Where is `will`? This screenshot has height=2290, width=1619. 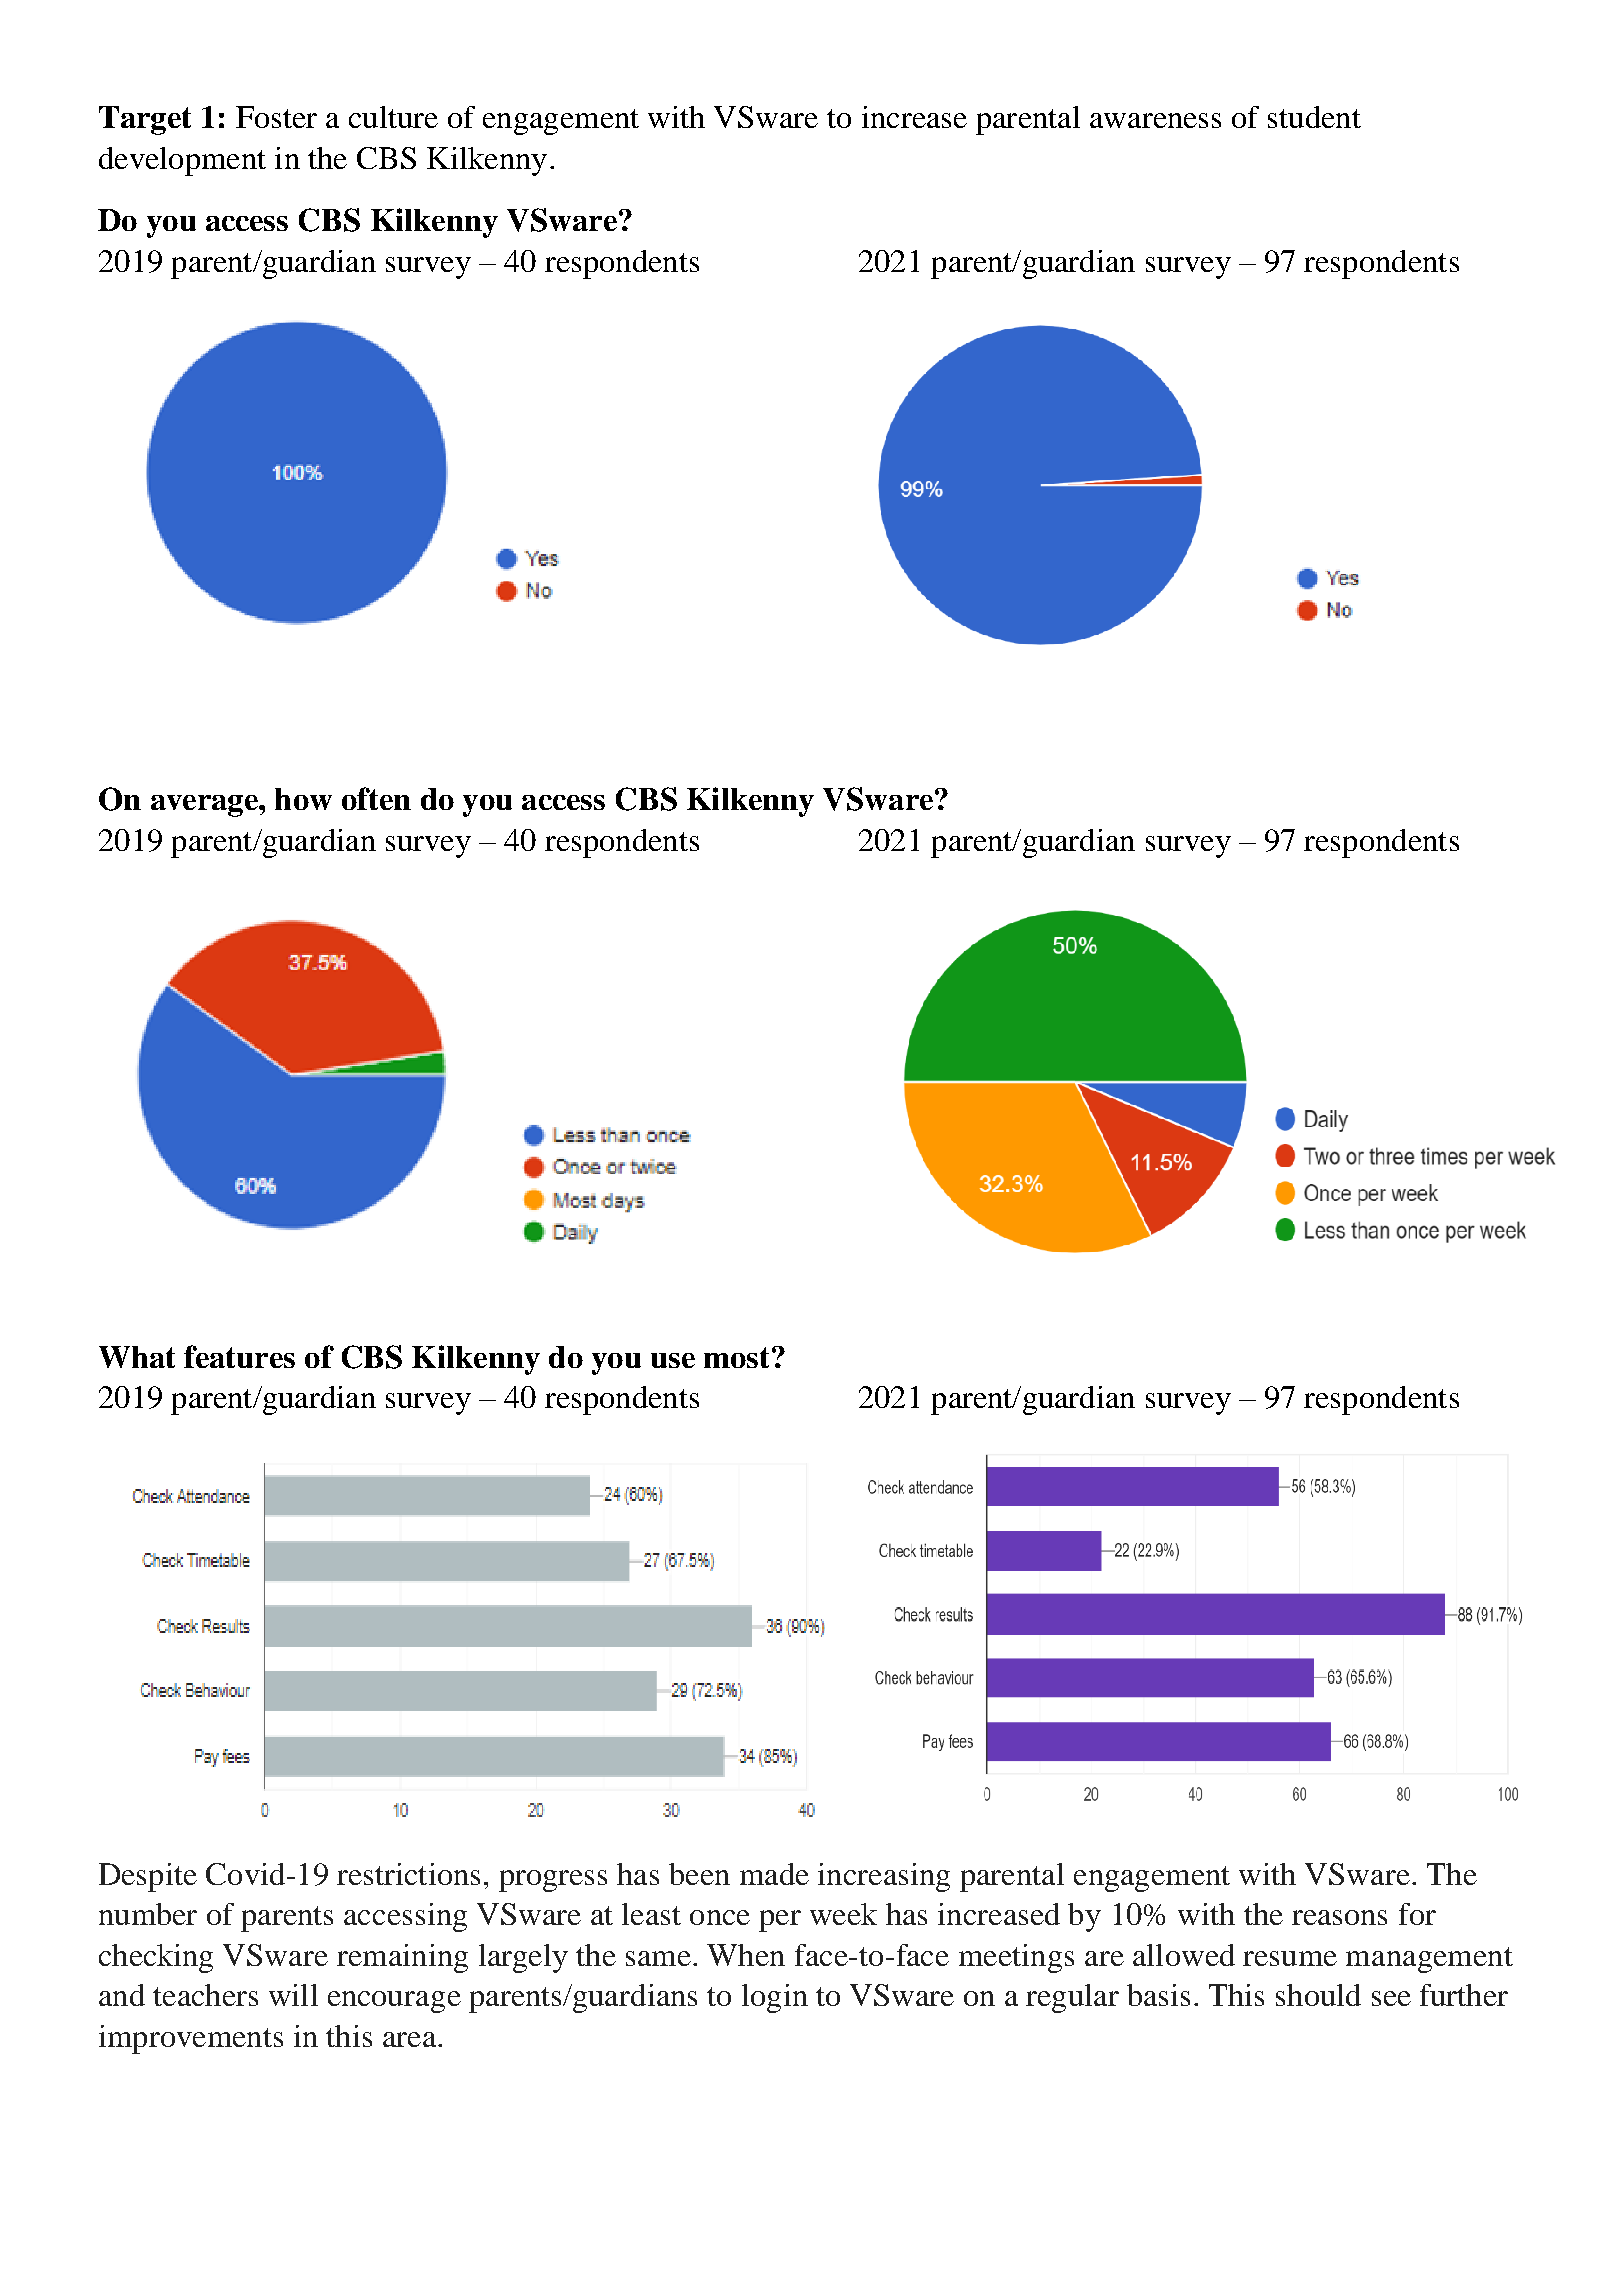
will is located at coordinates (293, 1995).
